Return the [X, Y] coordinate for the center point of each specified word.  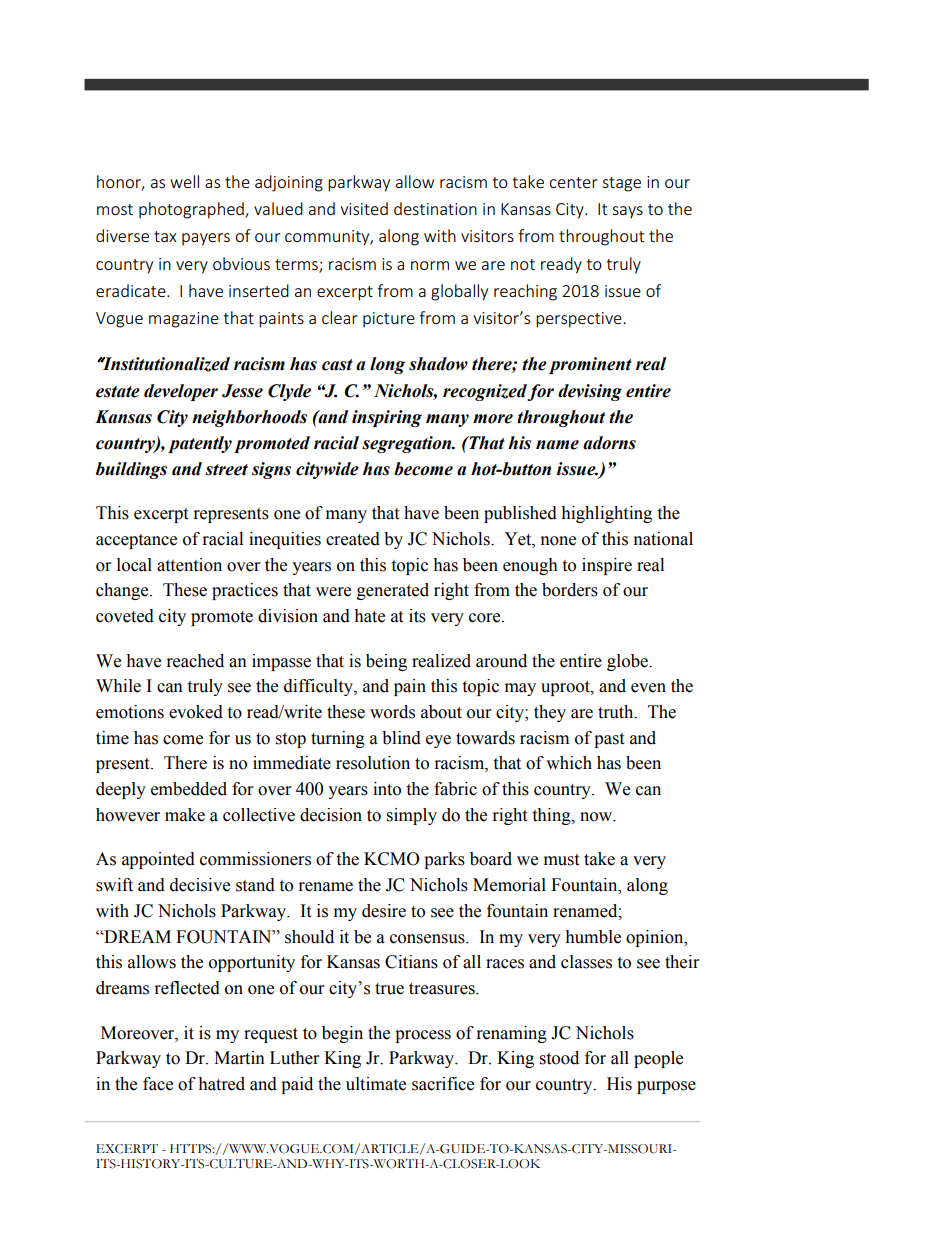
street [226, 470]
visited [364, 208]
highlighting [606, 514]
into [387, 789]
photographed [192, 210]
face [158, 1084]
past [609, 740]
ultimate [376, 1084]
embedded [189, 789]
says [628, 212]
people [658, 1059]
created [353, 539]
